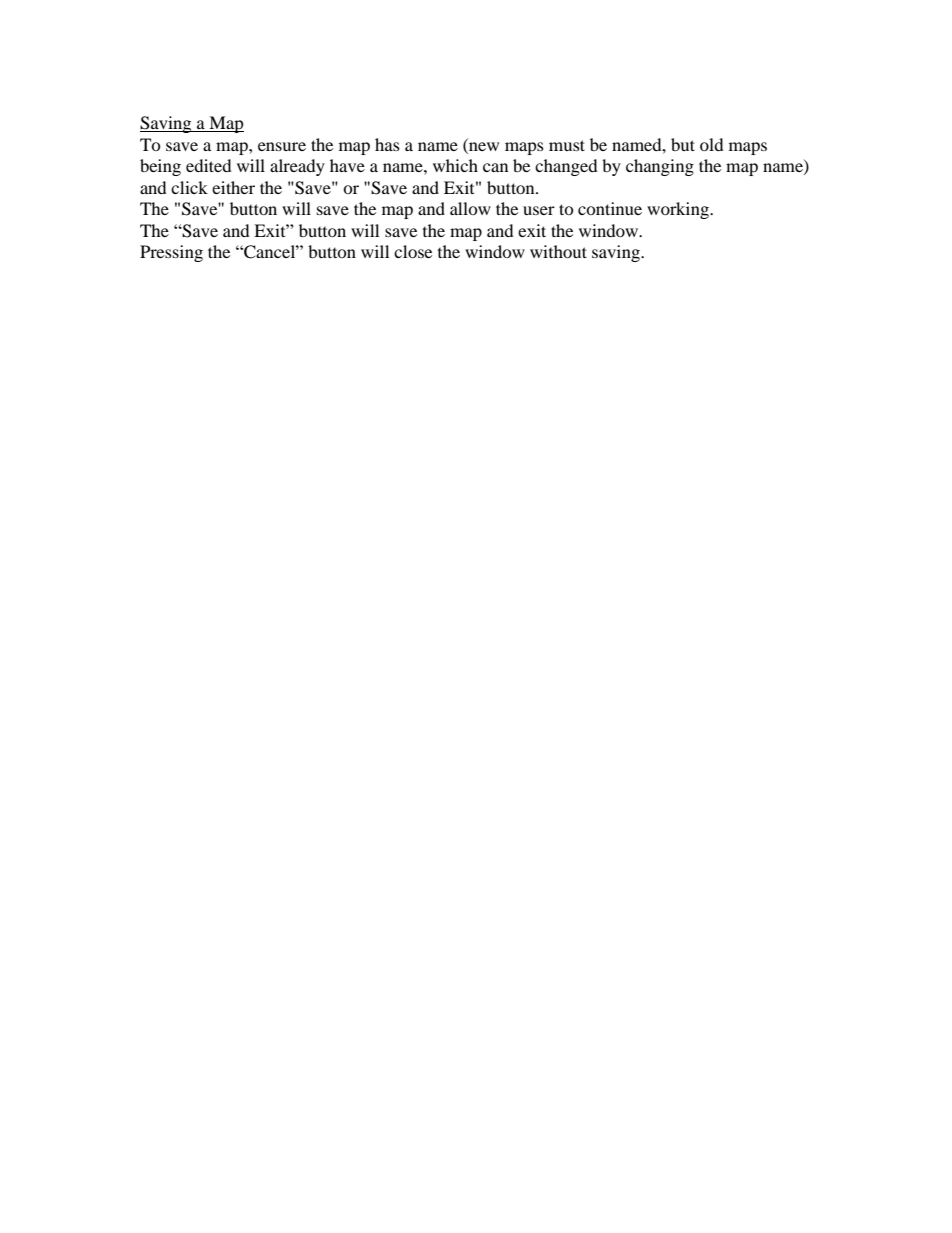 The width and height of the screenshot is (952, 1233). Describe the element at coordinates (610, 208) in the screenshot. I see `continue` at that location.
